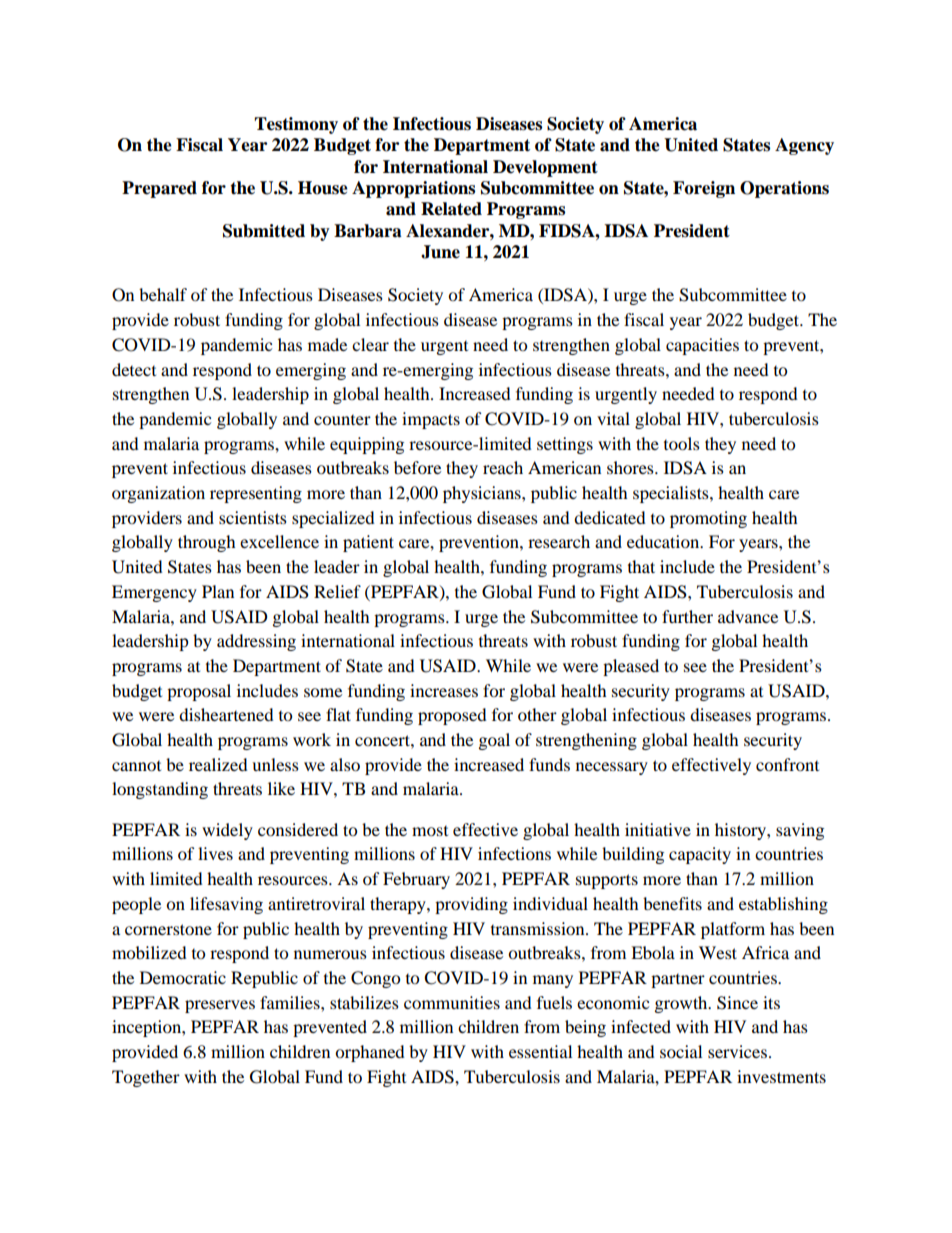  I want to click on impacts, so click(431, 420).
